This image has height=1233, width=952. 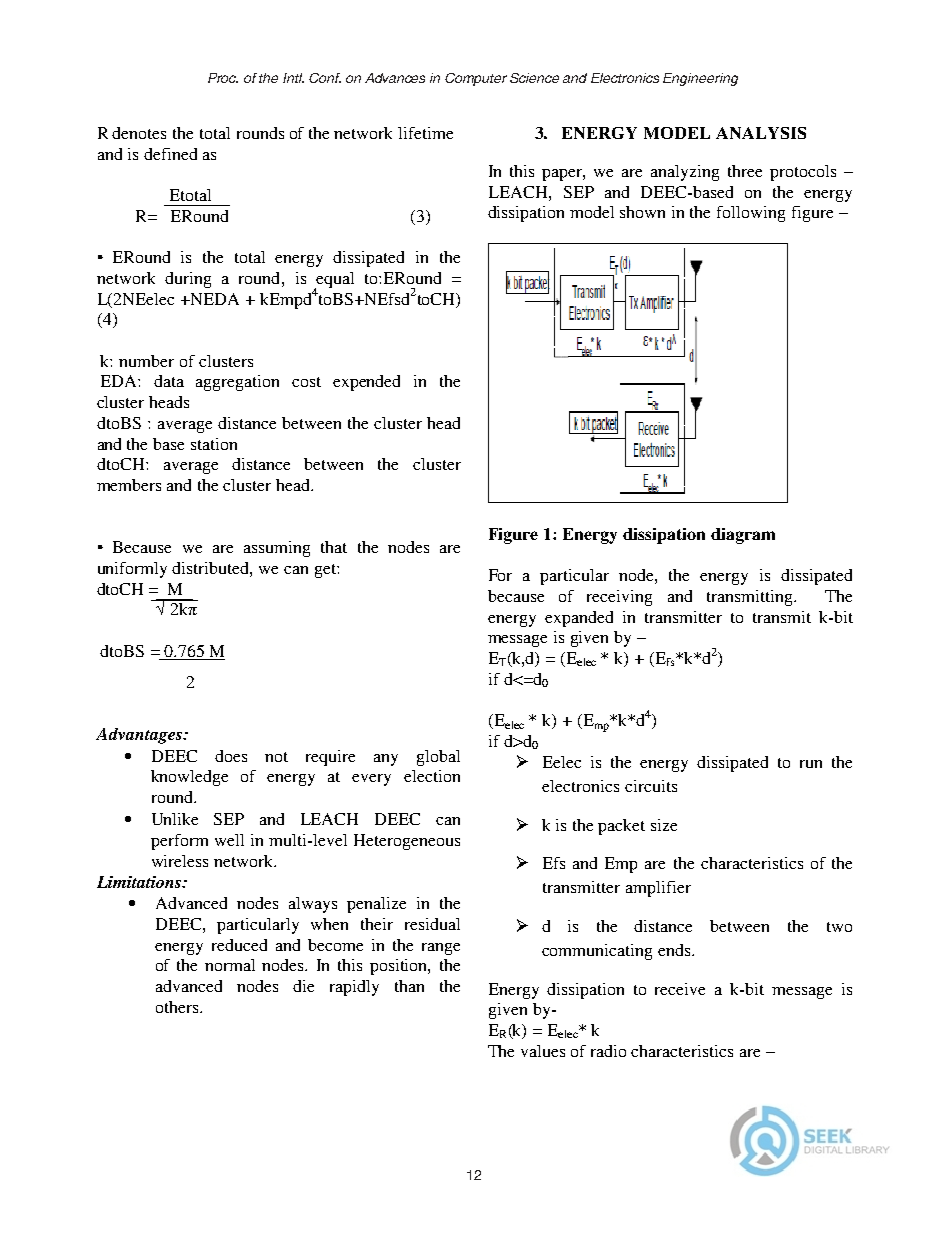 What do you see at coordinates (811, 764) in the image?
I see `run` at bounding box center [811, 764].
